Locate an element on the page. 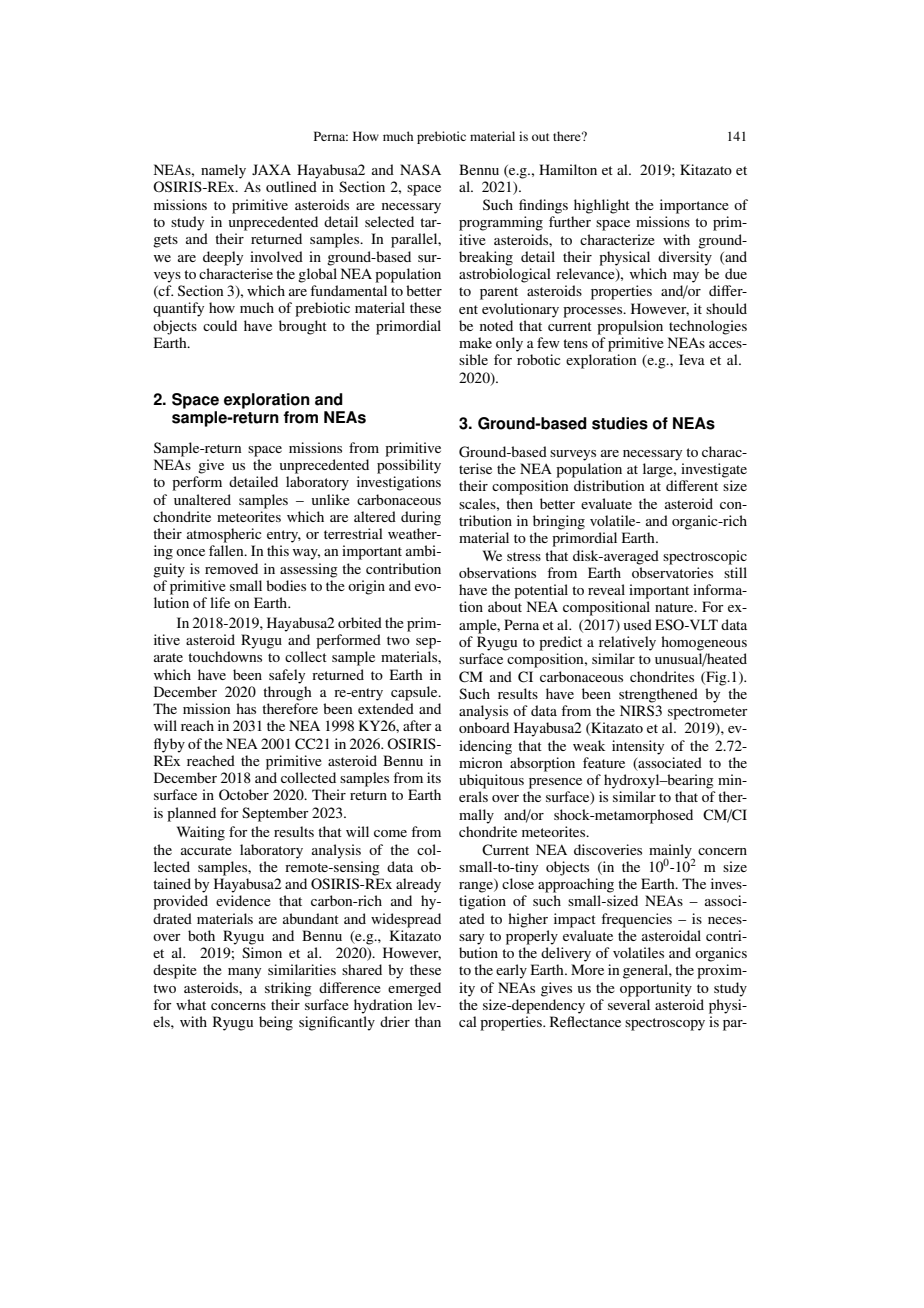 The width and height of the image is (924, 1308). studies is located at coordinates (620, 423).
